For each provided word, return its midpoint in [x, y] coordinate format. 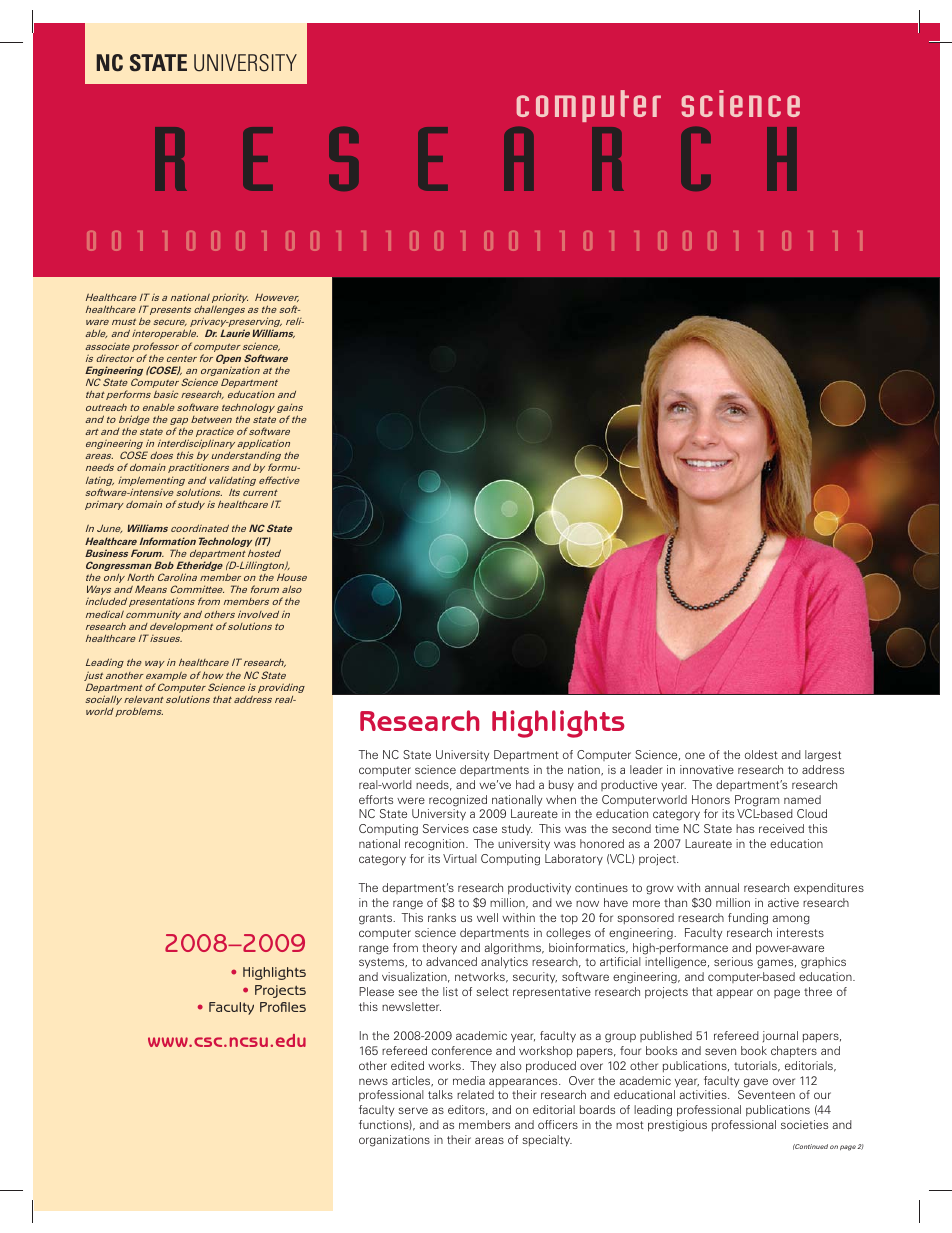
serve [413, 1110]
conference [462, 1050]
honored [602, 843]
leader [646, 769]
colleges [568, 934]
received [781, 828]
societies [804, 1124]
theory [439, 949]
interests [800, 932]
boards [597, 1109]
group [620, 1038]
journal [780, 1036]
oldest [761, 754]
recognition [436, 845]
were [411, 800]
